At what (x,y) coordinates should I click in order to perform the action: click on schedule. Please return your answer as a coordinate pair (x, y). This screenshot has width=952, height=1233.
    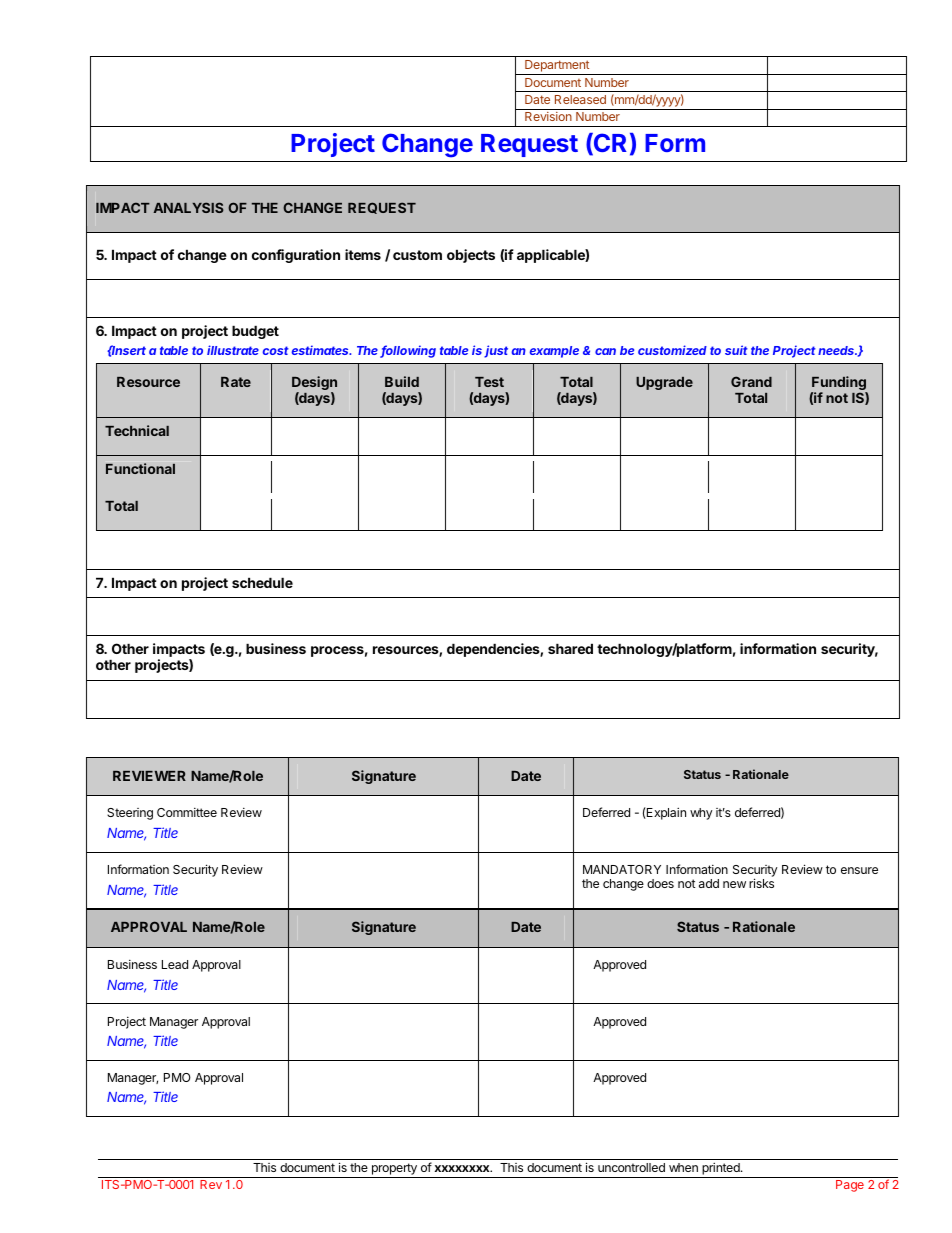
    Looking at the image, I should click on (262, 582).
